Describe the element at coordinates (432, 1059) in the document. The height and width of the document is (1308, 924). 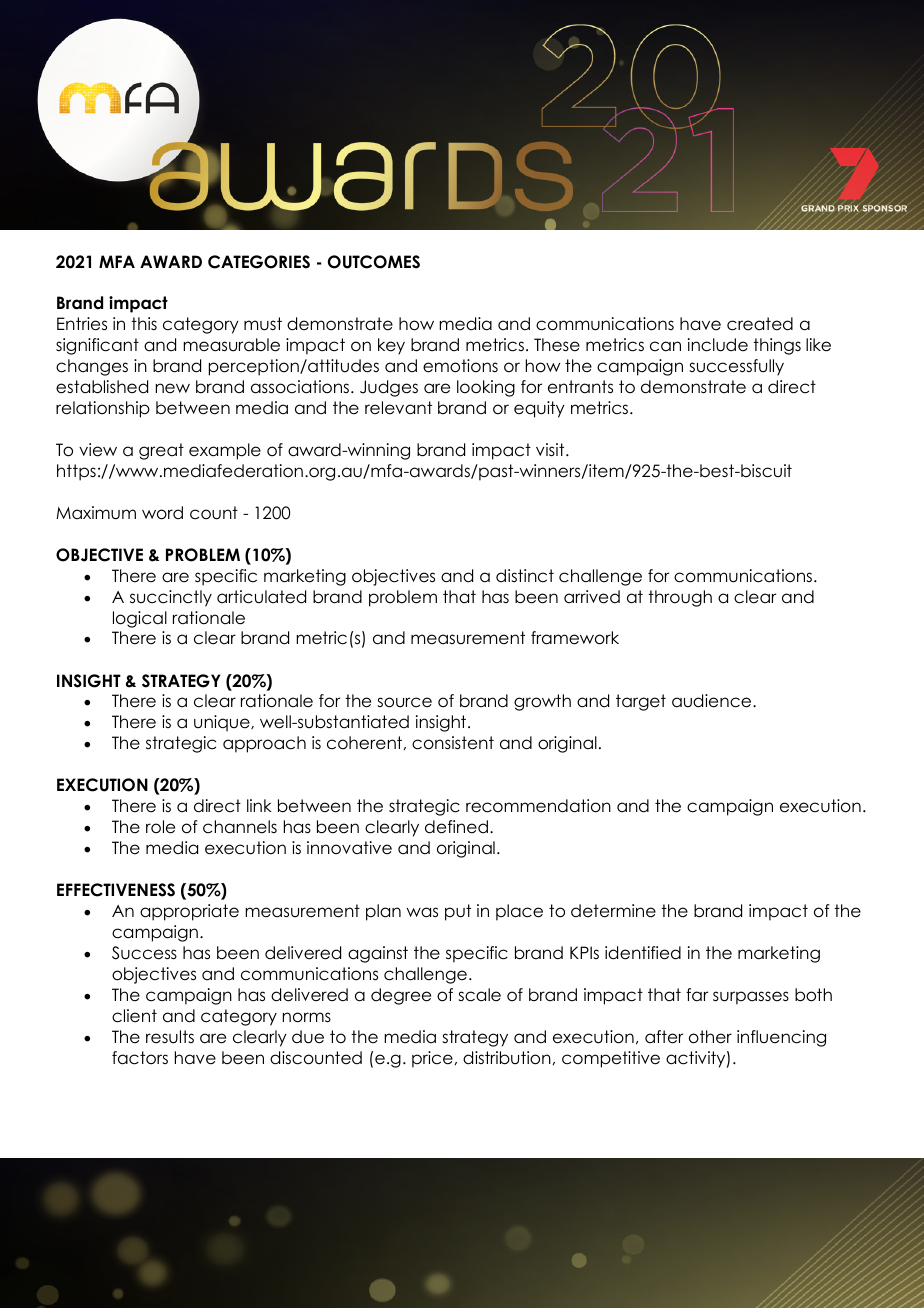
I see `price` at that location.
